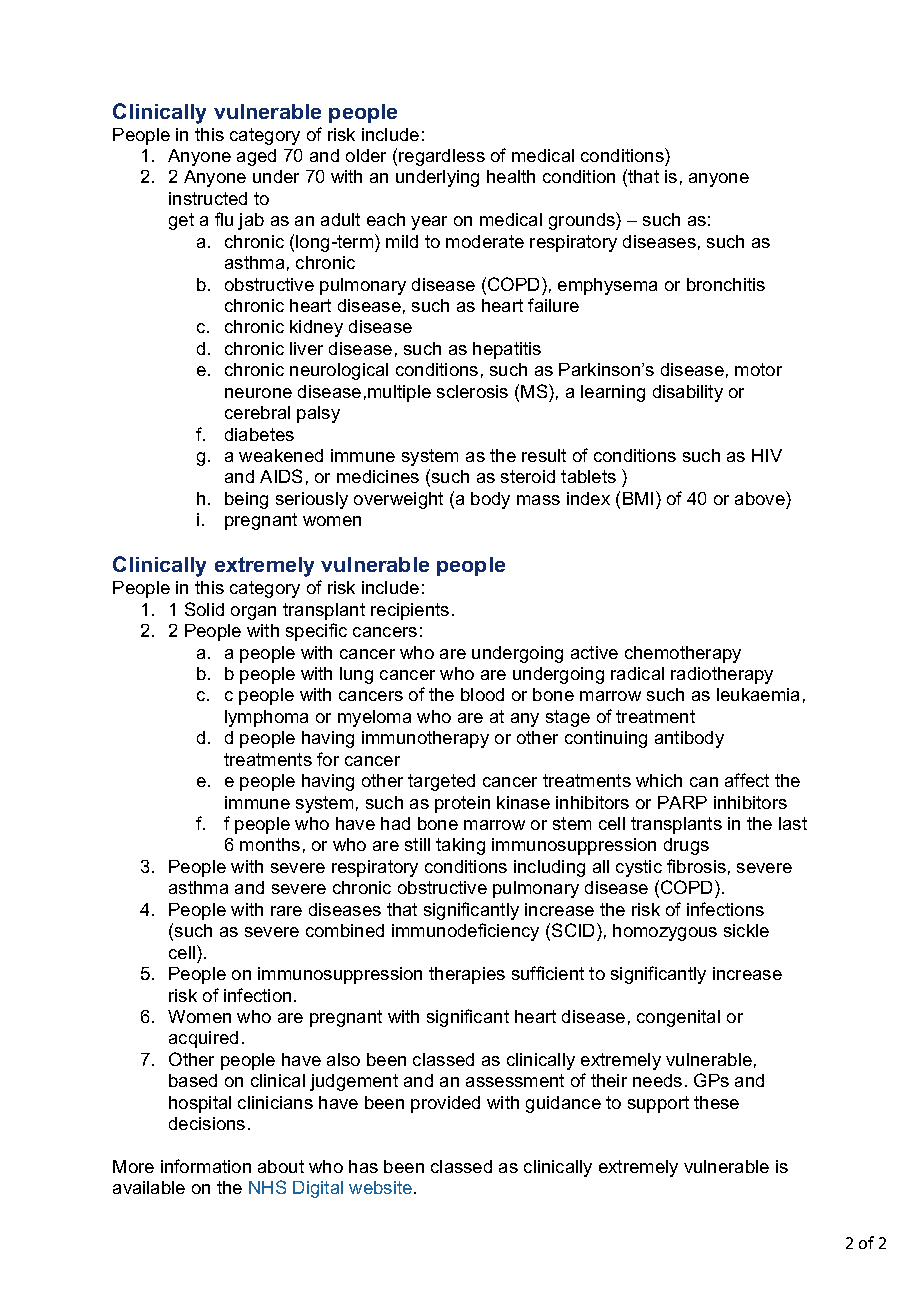  What do you see at coordinates (206, 1166) in the screenshot?
I see `information` at bounding box center [206, 1166].
